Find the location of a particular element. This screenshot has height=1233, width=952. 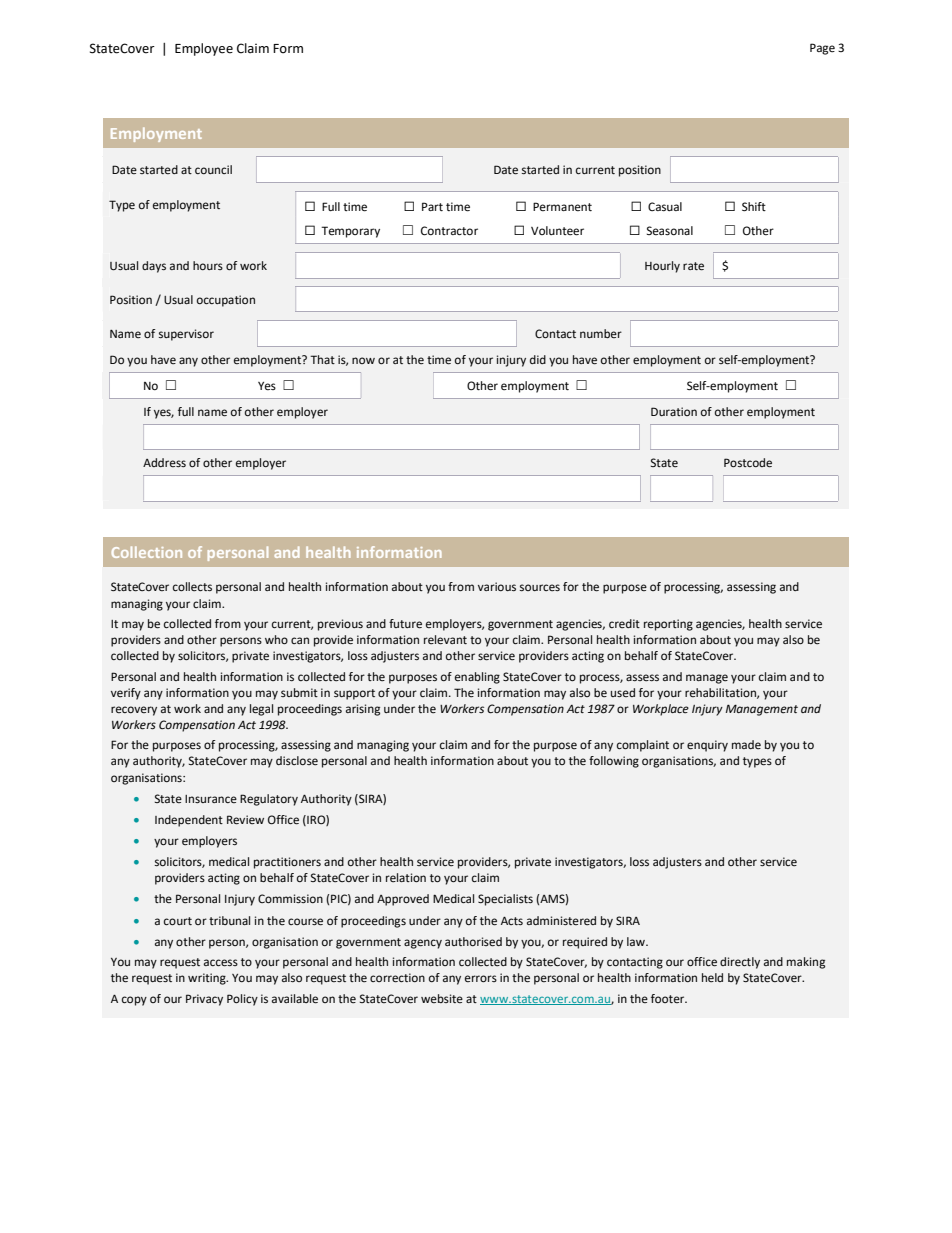

enabling is located at coordinates (477, 678).
